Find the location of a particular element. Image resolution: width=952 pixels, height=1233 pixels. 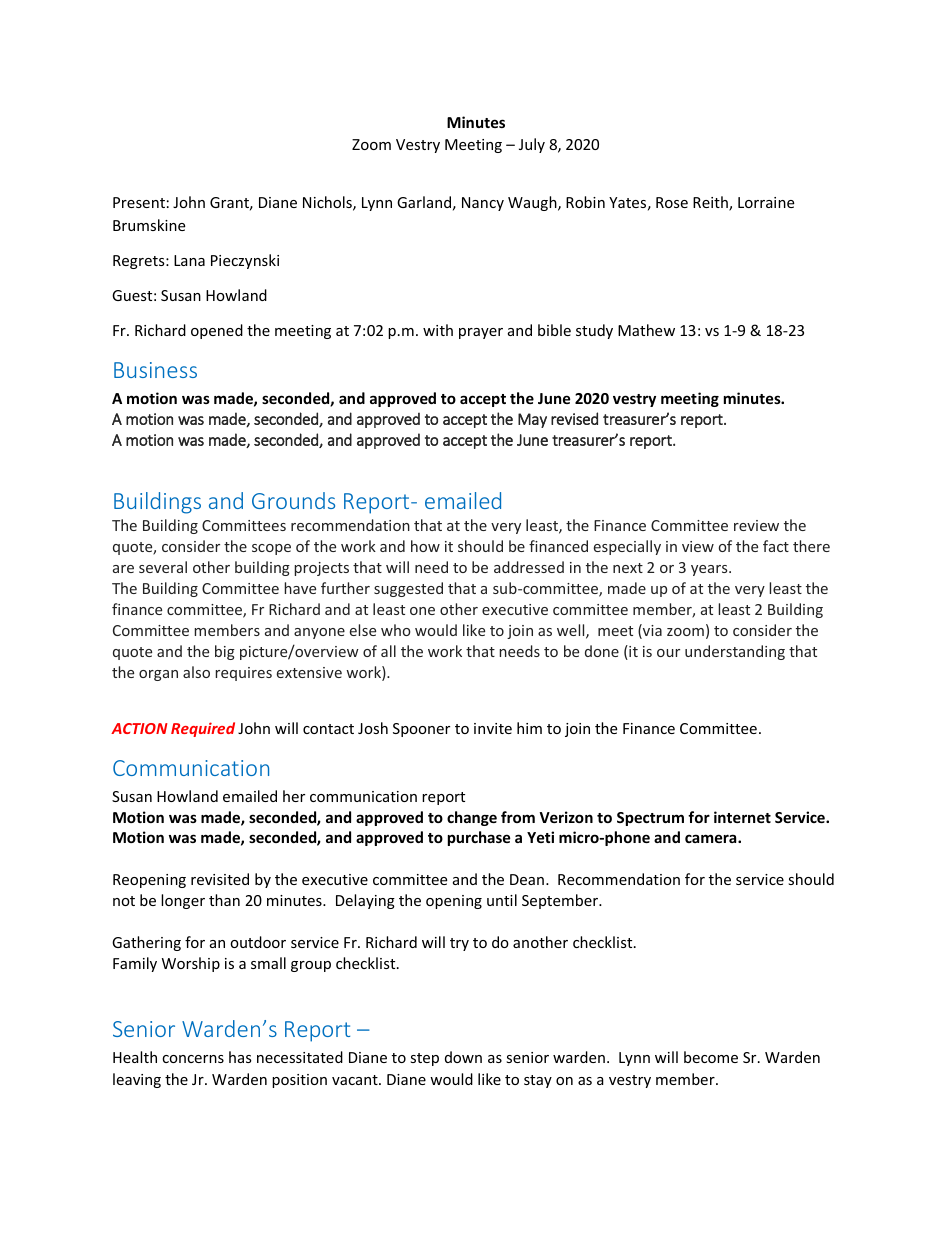

Present is located at coordinates (139, 202).
